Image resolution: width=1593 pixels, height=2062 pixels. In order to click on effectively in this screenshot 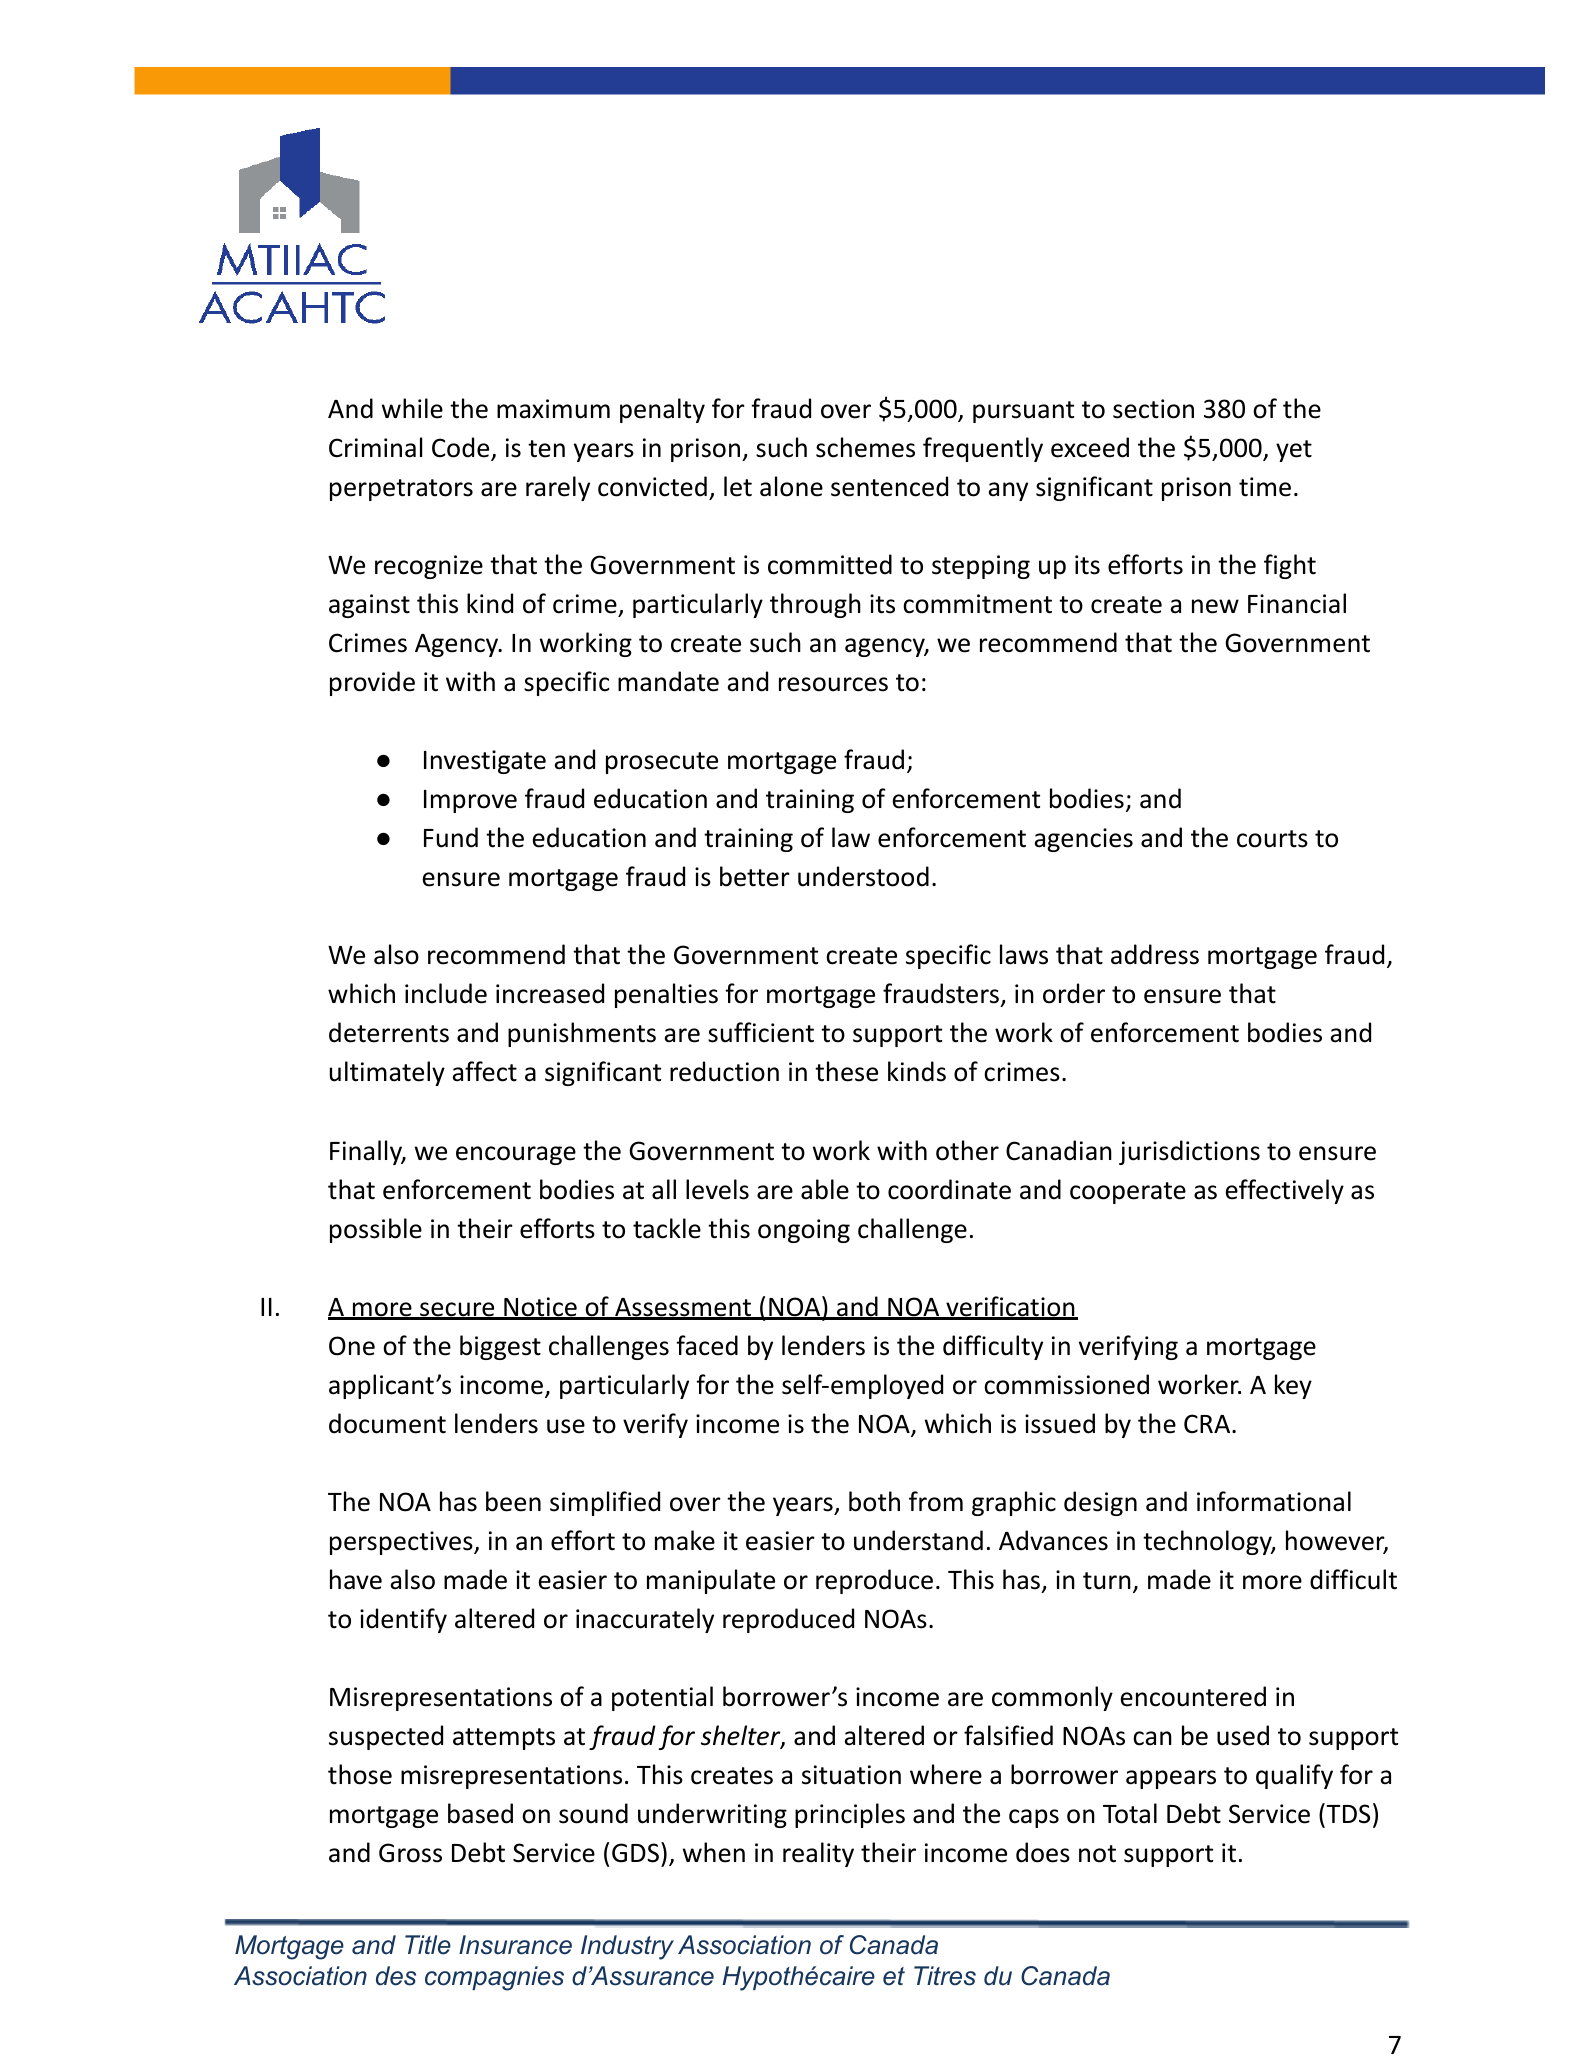, I will do `click(1285, 1191)`.
